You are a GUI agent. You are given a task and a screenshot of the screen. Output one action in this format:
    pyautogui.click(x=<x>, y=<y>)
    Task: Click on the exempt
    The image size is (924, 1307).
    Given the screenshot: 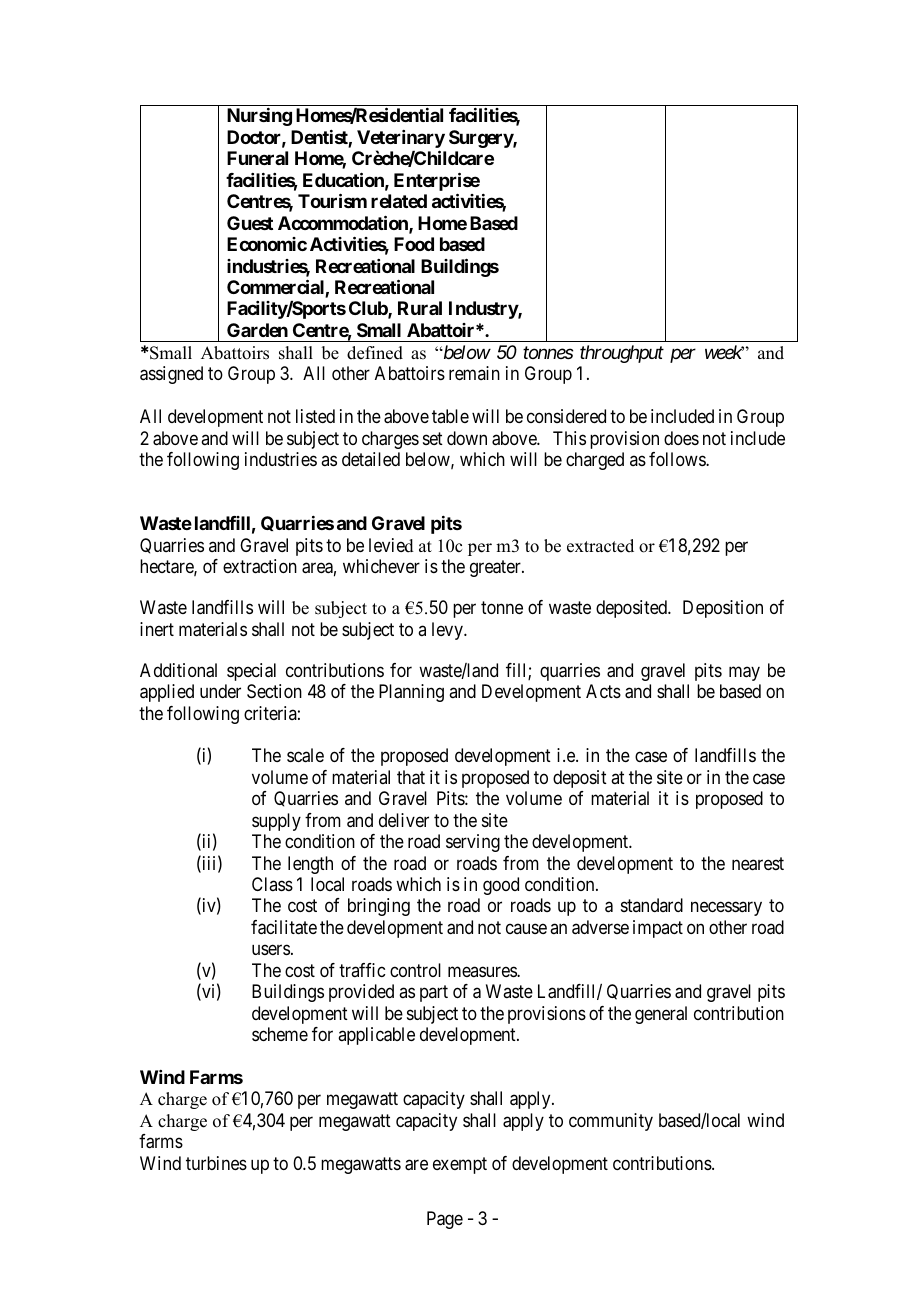 What is the action you would take?
    pyautogui.click(x=460, y=1165)
